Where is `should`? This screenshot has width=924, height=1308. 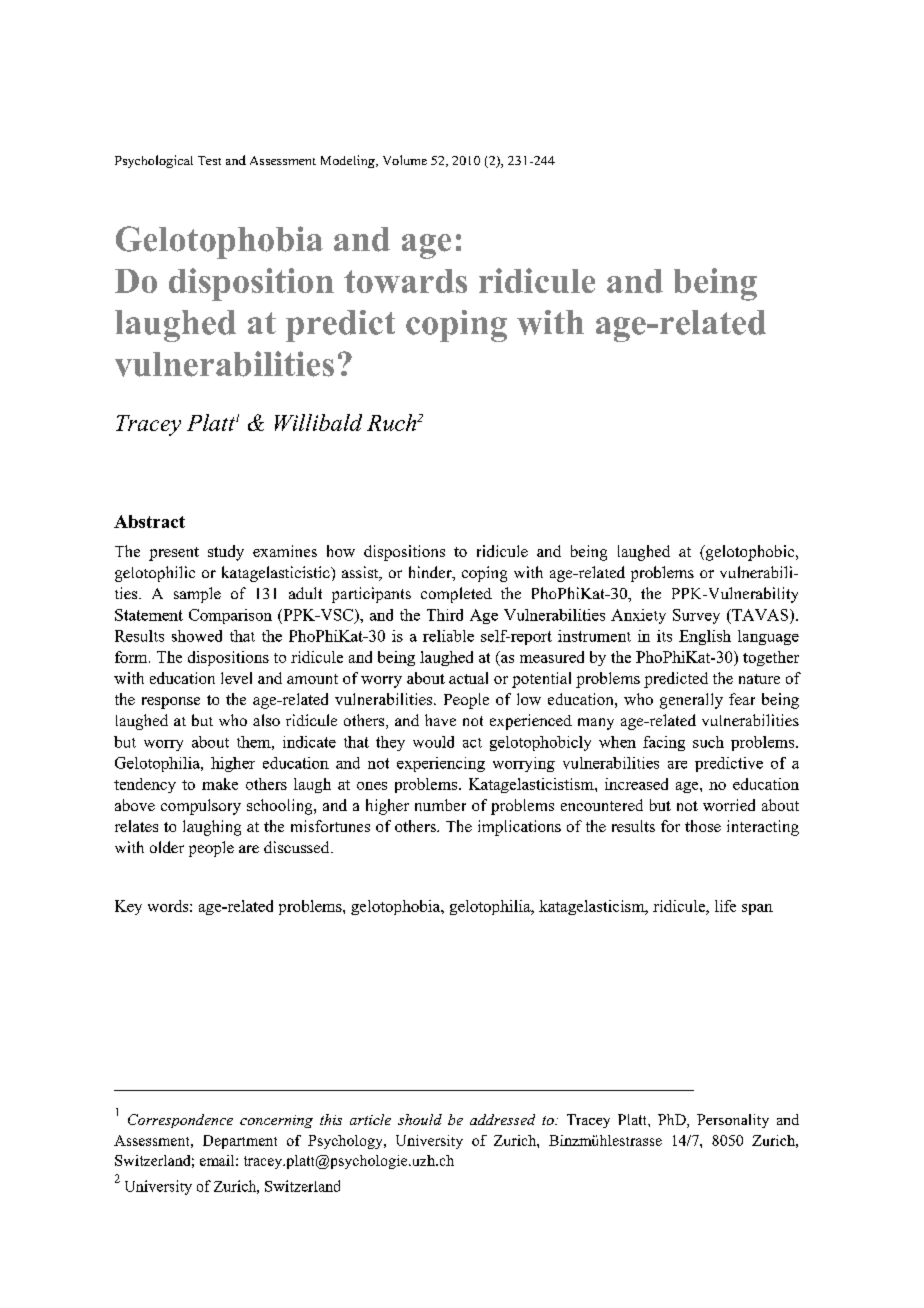 should is located at coordinates (420, 1119).
